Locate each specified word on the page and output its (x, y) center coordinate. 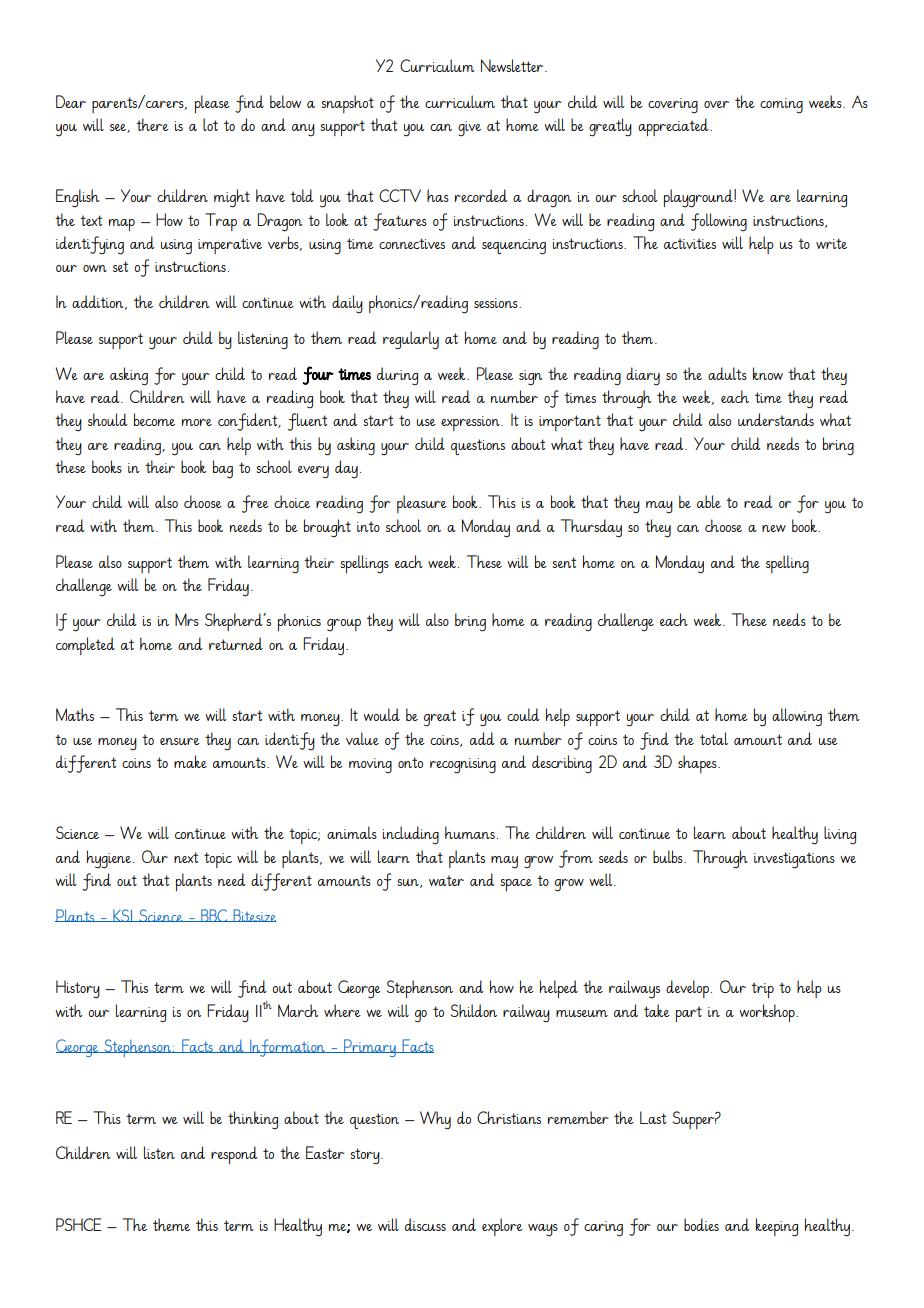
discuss (425, 1224)
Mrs (187, 619)
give (469, 129)
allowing (797, 717)
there (152, 124)
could (523, 714)
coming (781, 106)
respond (234, 1155)
